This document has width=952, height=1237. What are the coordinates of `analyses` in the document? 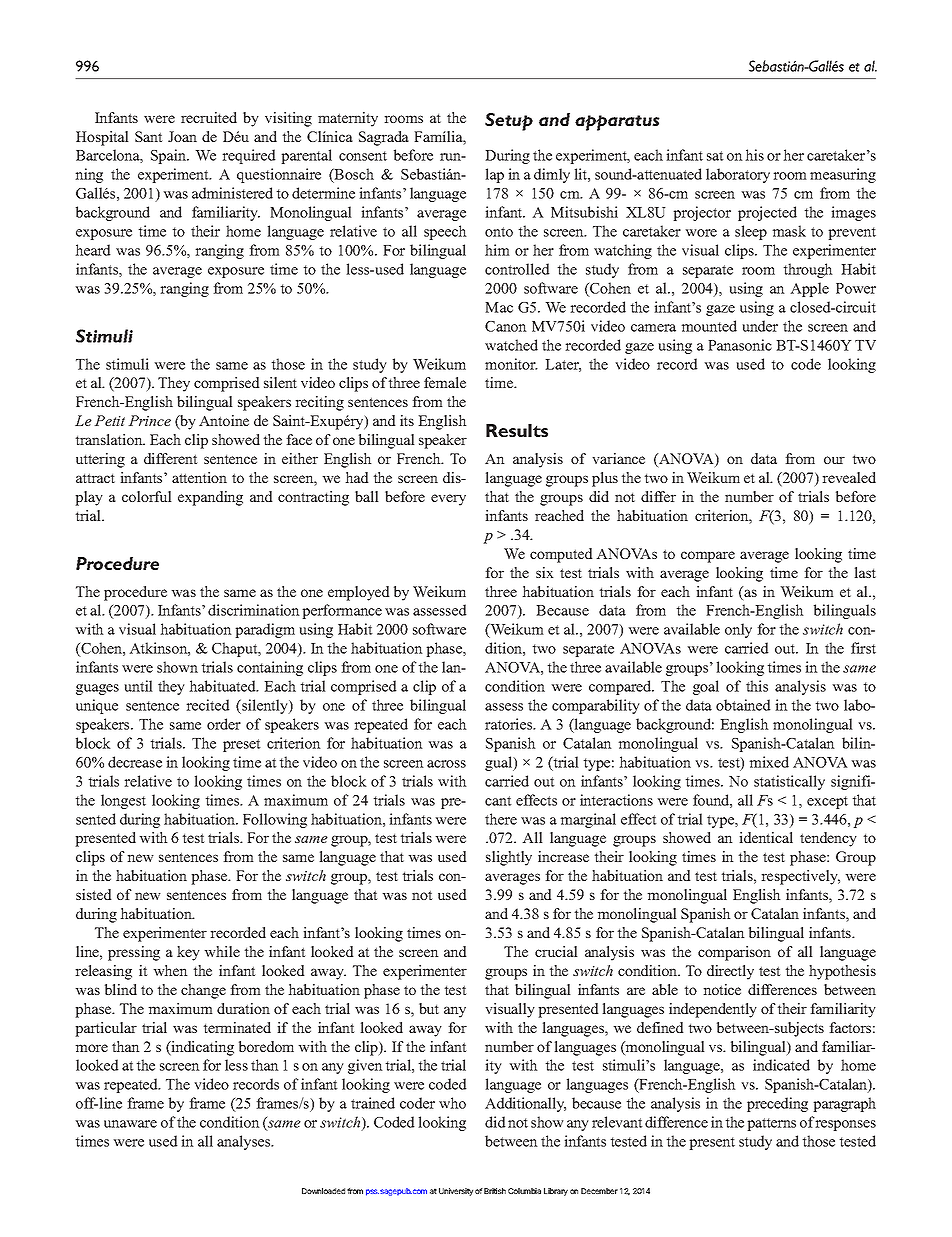 It's located at (245, 1142).
